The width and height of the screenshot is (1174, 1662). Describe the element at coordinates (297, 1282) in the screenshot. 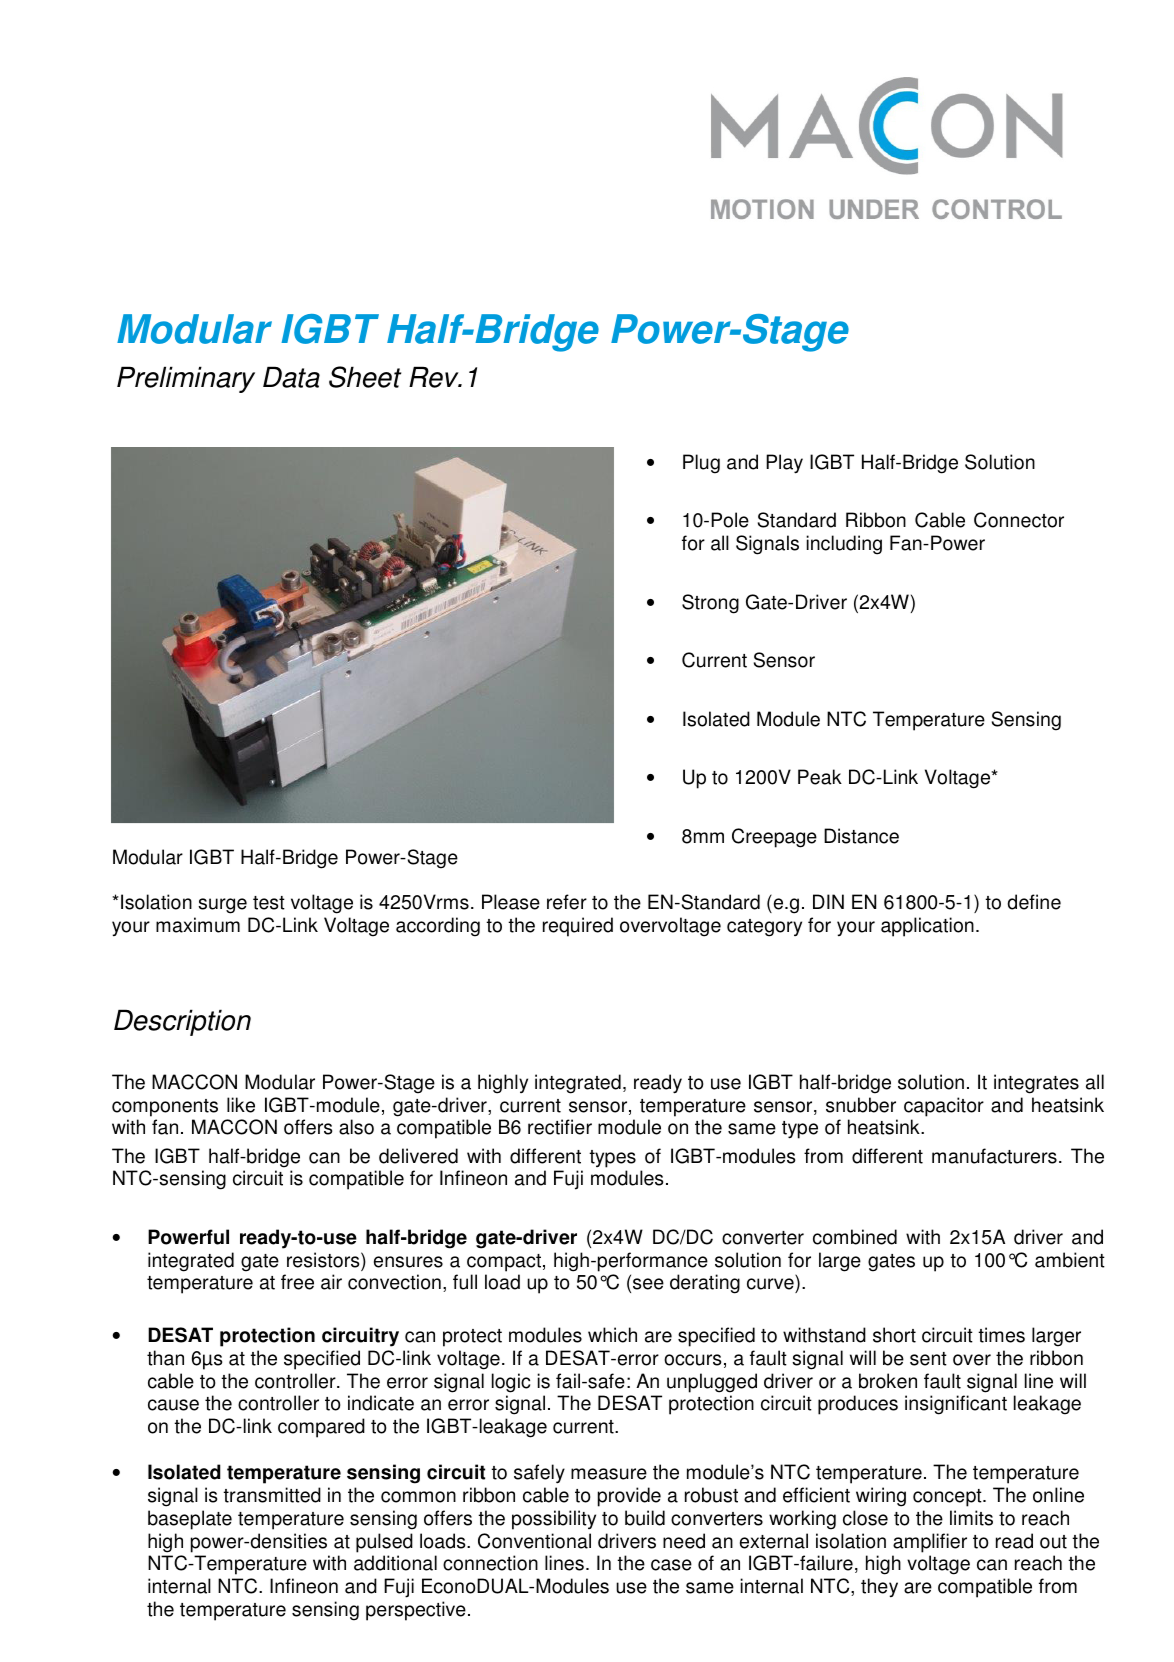

I see `free` at that location.
